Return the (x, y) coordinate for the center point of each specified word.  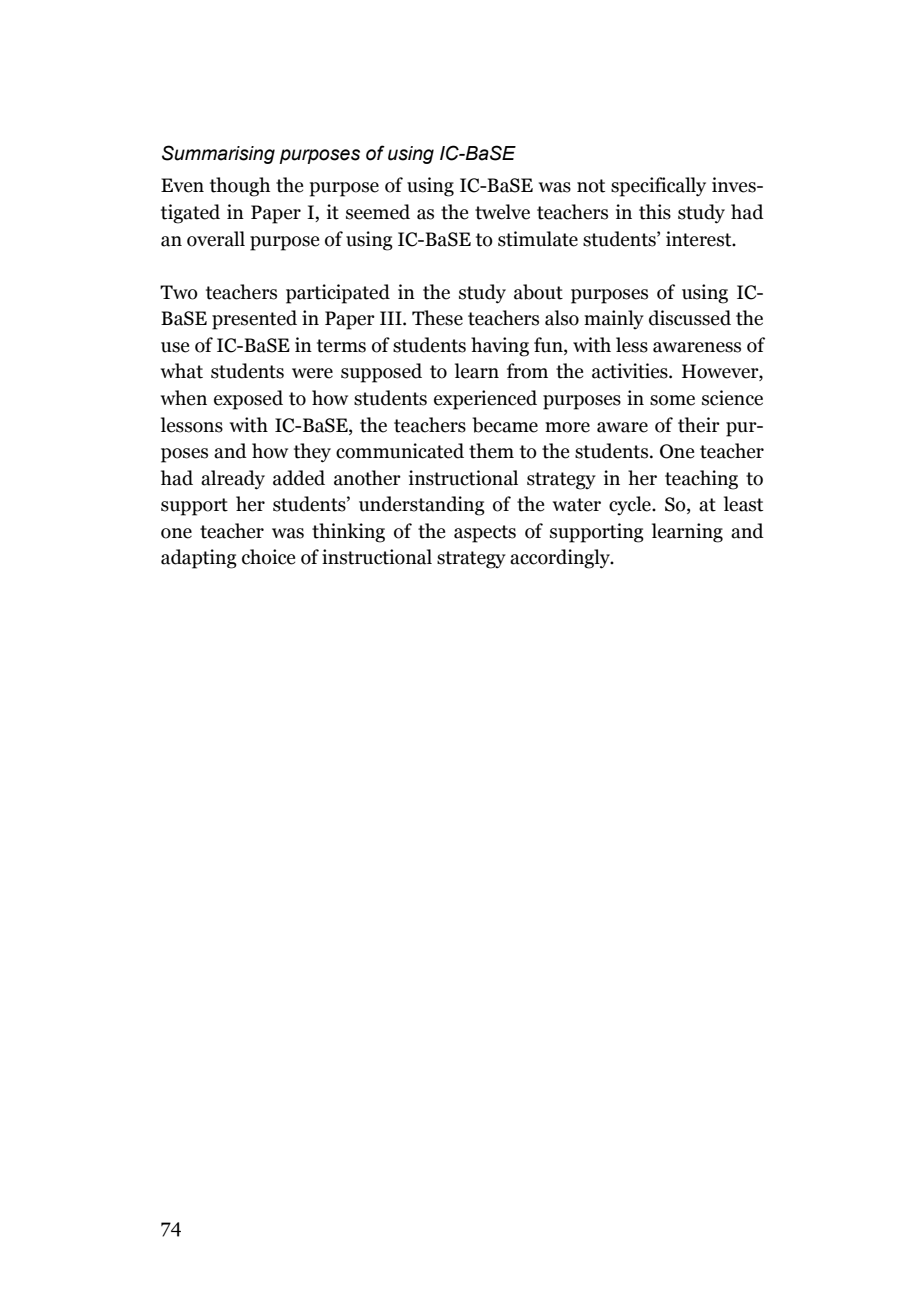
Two (179, 292)
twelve (502, 212)
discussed (690, 318)
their (699, 425)
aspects (485, 534)
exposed (248, 400)
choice (268, 557)
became (505, 425)
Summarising (218, 154)
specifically (658, 187)
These (437, 318)
